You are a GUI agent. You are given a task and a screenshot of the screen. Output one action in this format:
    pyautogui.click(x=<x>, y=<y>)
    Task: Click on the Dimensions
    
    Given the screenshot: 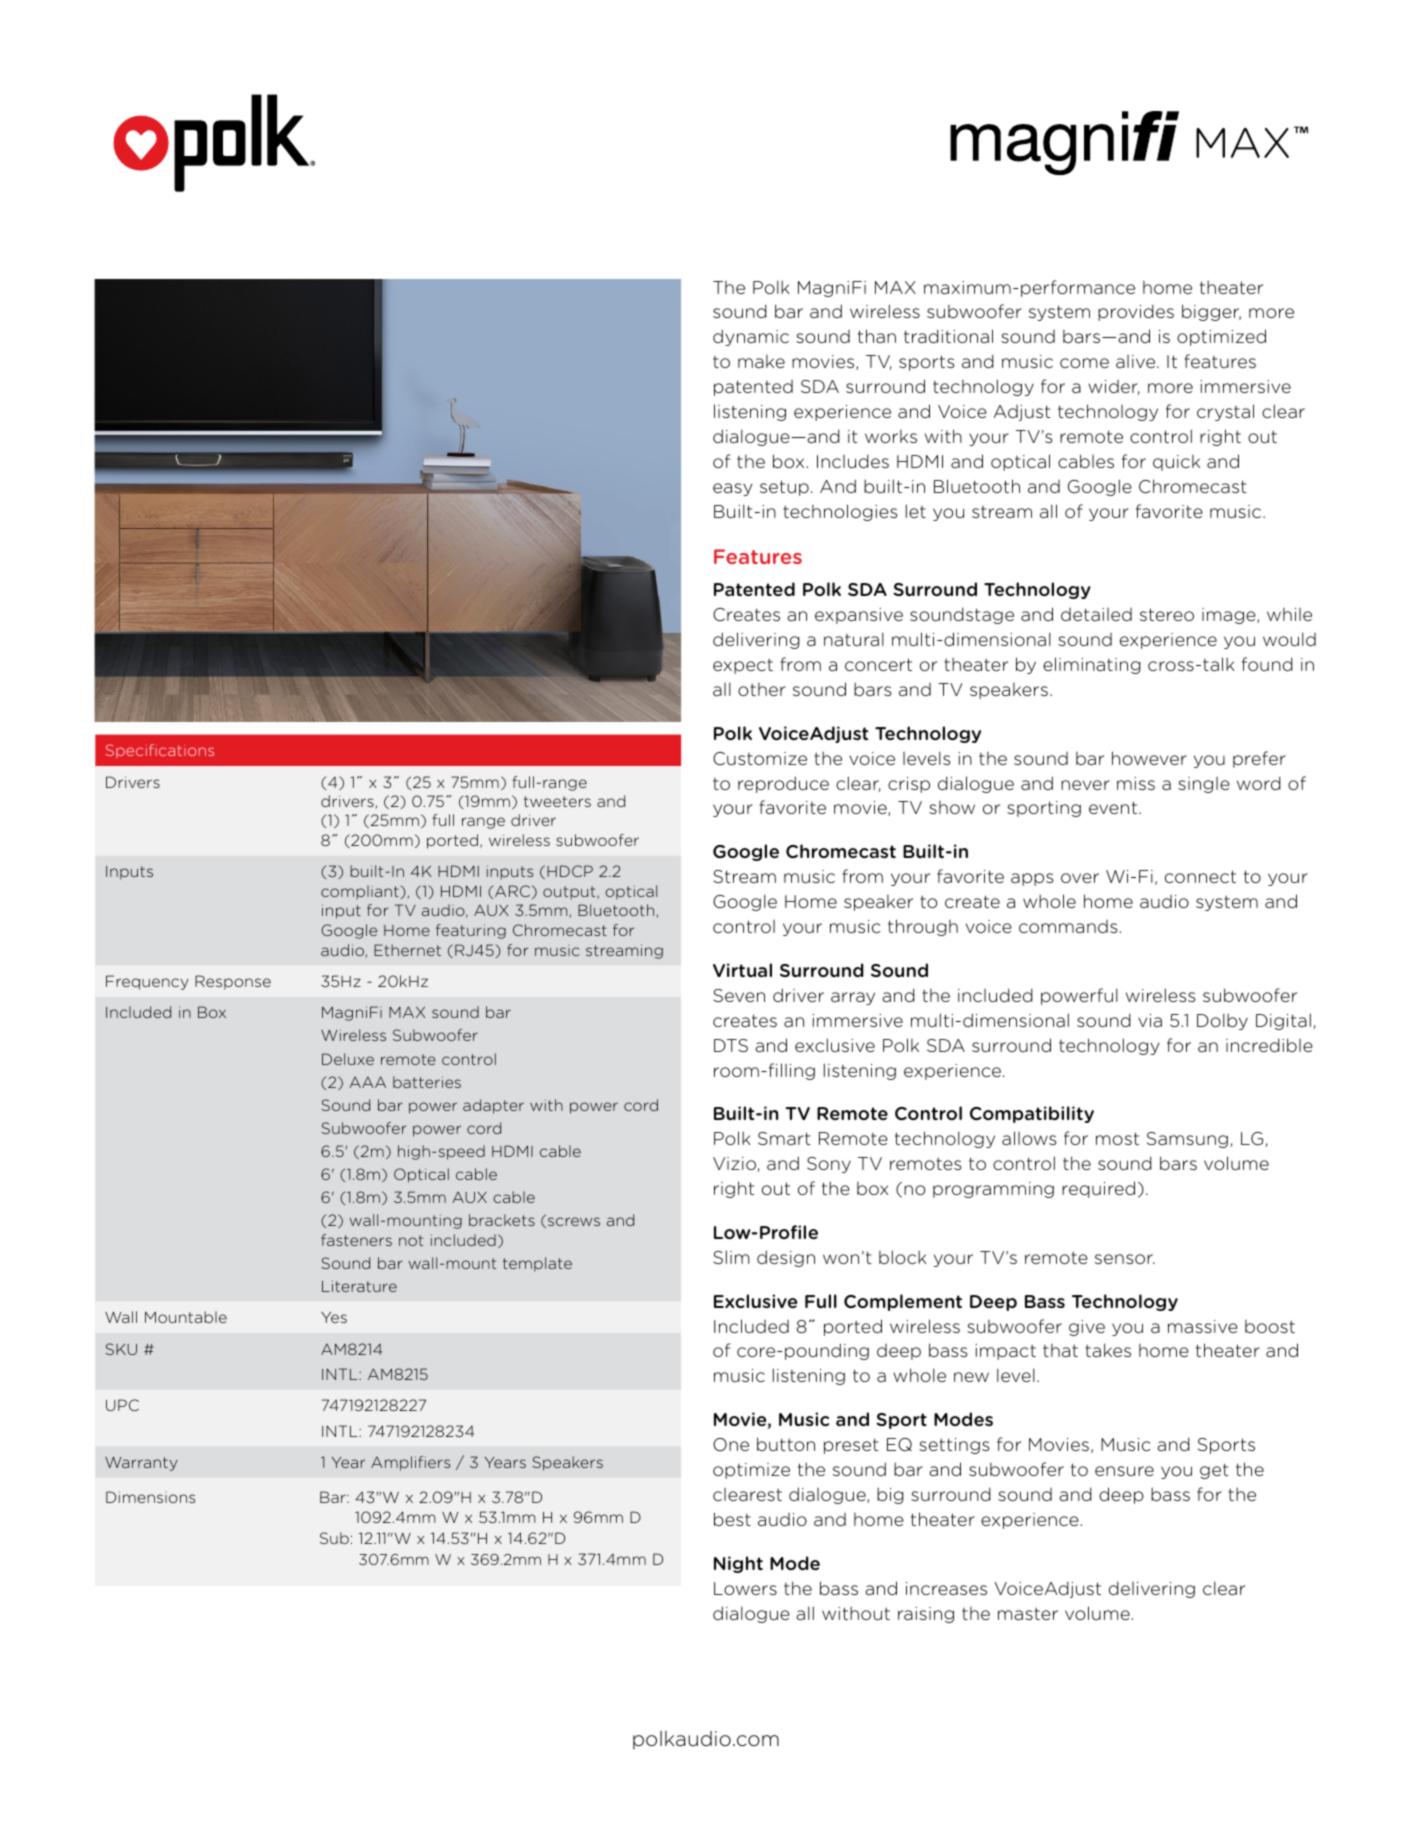 What is the action you would take?
    pyautogui.click(x=150, y=1497)
